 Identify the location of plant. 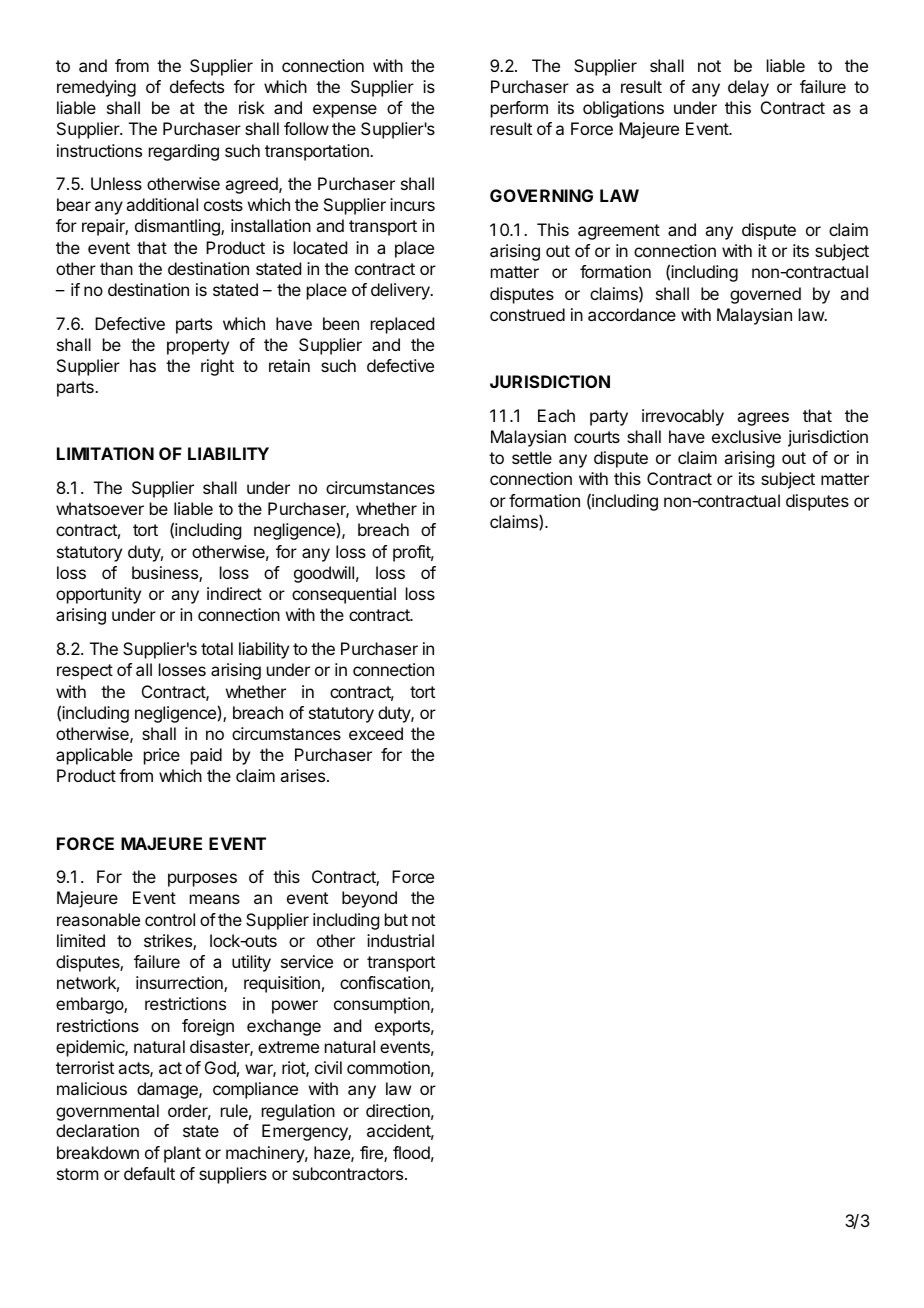
(182, 1154).
